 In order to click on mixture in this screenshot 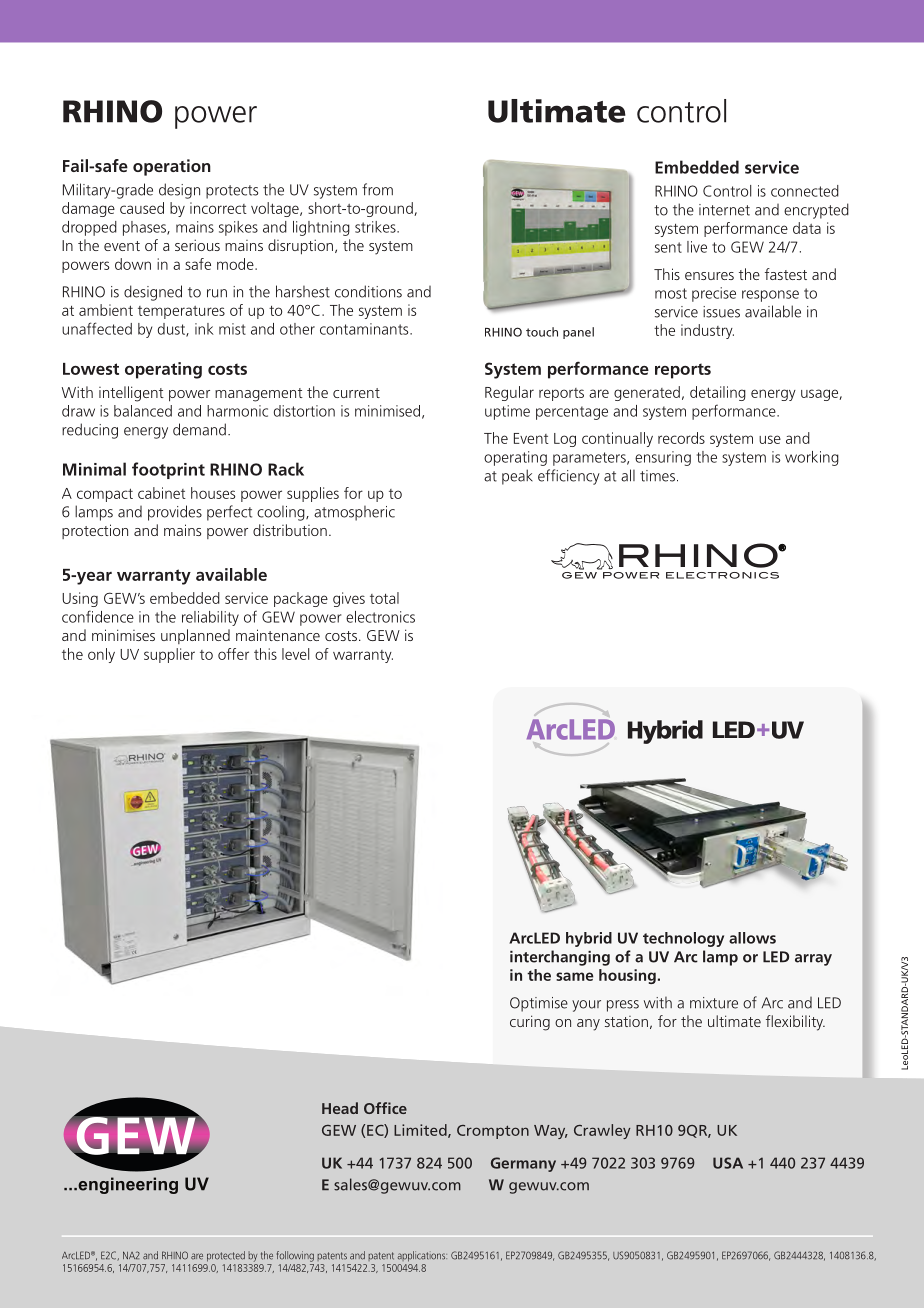, I will do `click(714, 1003)`.
